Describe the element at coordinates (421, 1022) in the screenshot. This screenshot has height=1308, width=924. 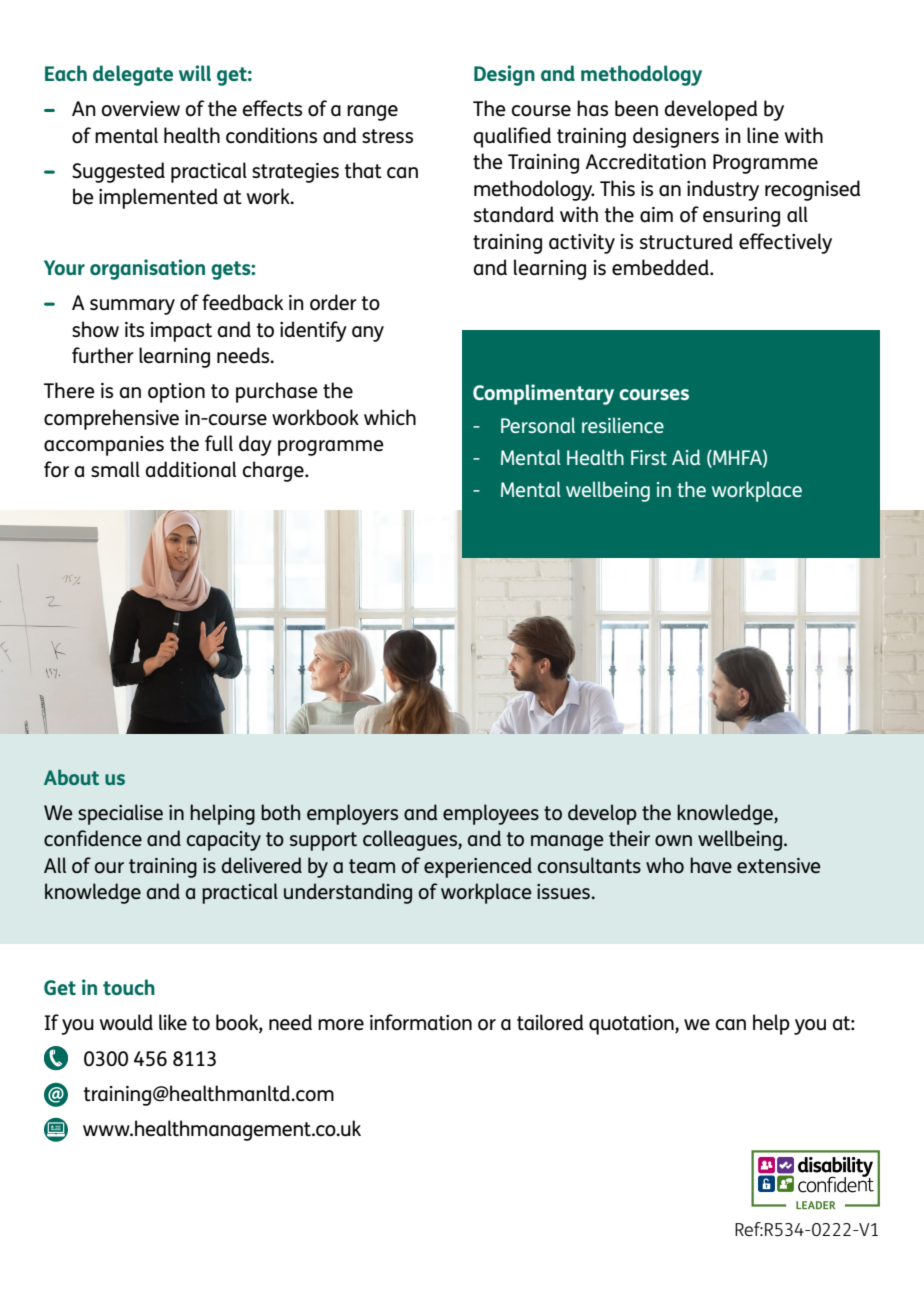
I see `information` at that location.
